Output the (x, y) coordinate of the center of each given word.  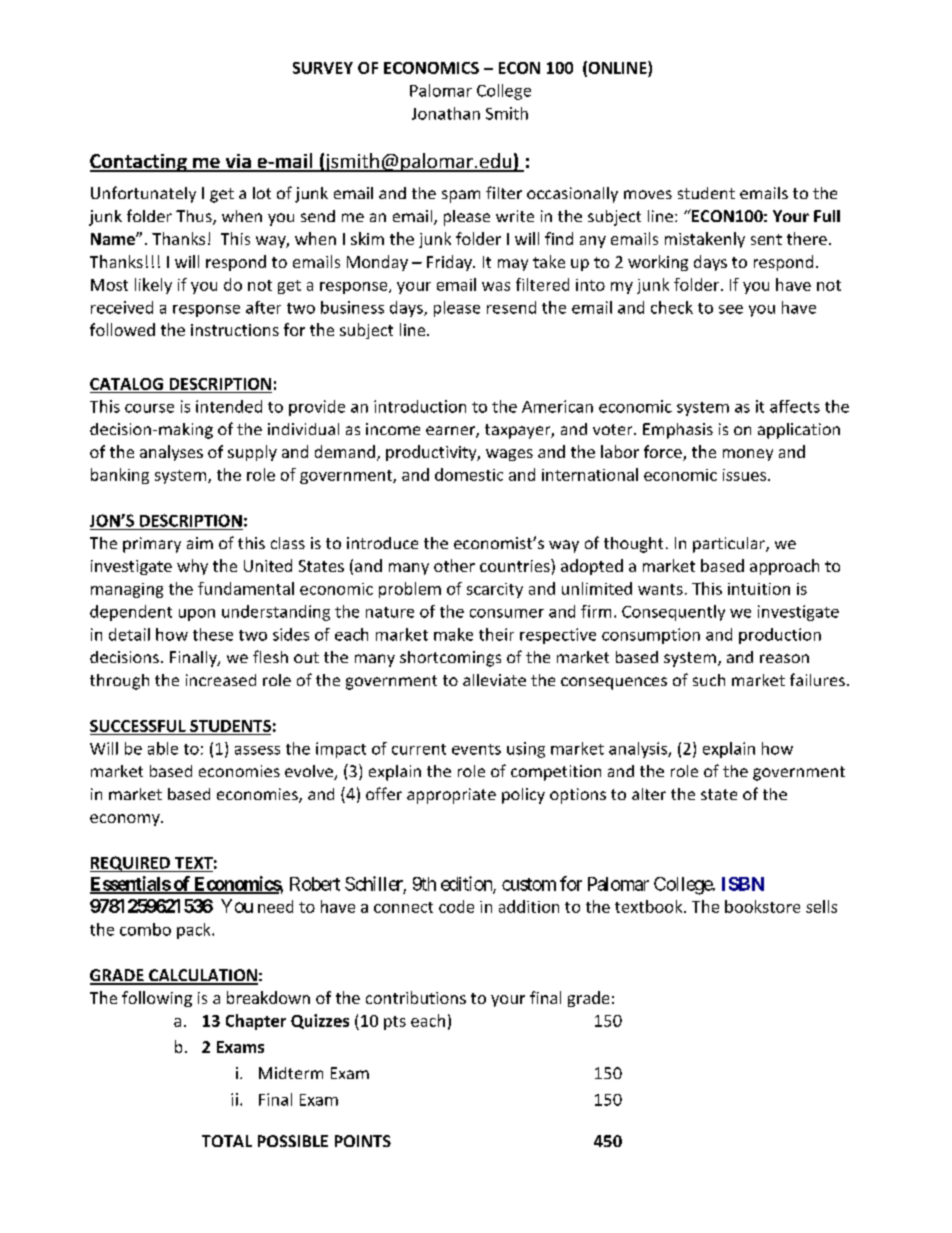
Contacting (139, 163)
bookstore (762, 906)
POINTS (363, 1141)
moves (648, 194)
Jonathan (446, 113)
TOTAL (227, 1141)
